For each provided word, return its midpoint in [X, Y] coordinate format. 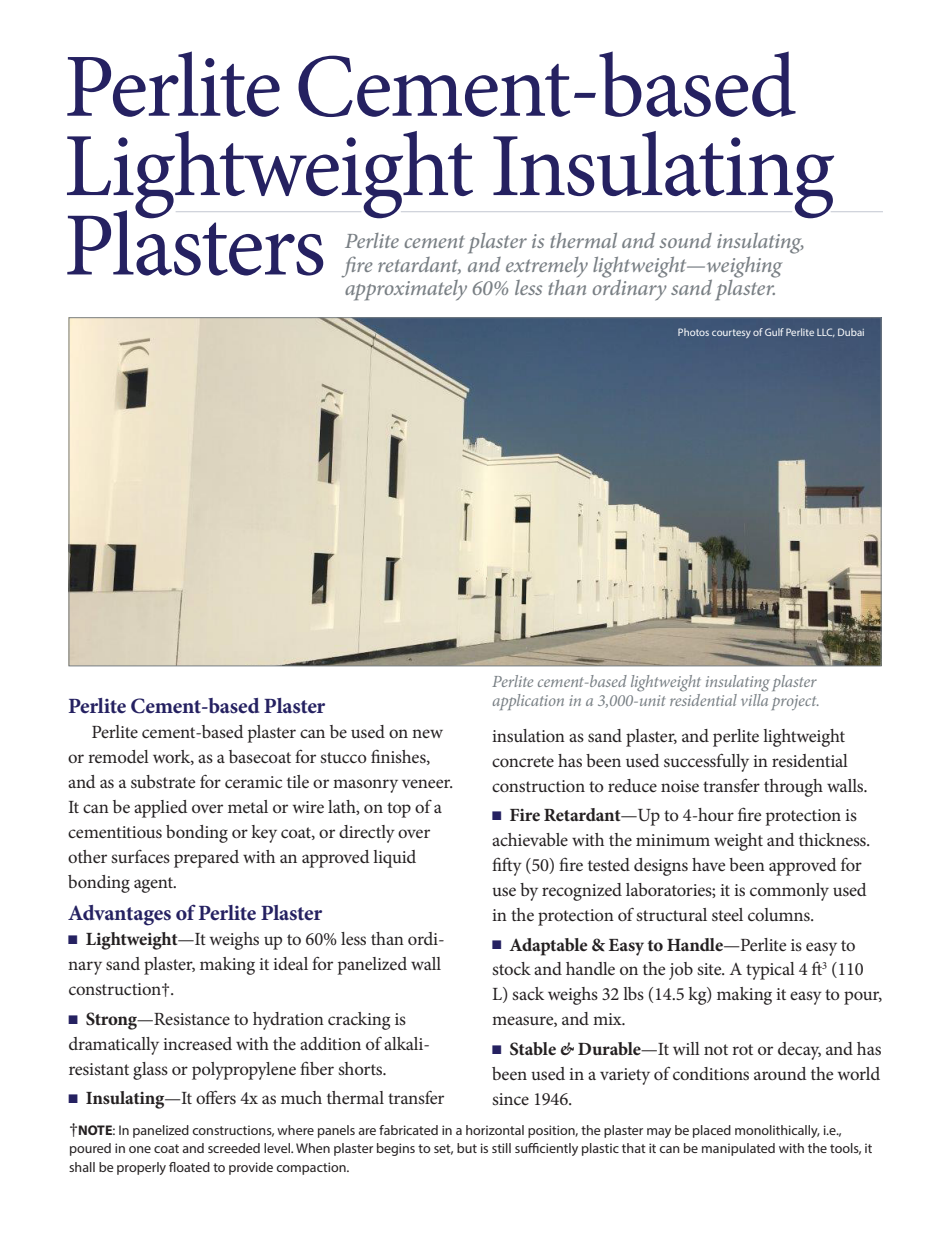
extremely [547, 267]
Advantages [119, 915]
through [793, 788]
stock [511, 968]
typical [770, 971]
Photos [693, 332]
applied [160, 809]
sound [685, 240]
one [140, 1149]
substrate [163, 781]
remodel [118, 756]
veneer [427, 783]
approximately [405, 289]
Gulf [774, 332]
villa [754, 698]
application [528, 702]
